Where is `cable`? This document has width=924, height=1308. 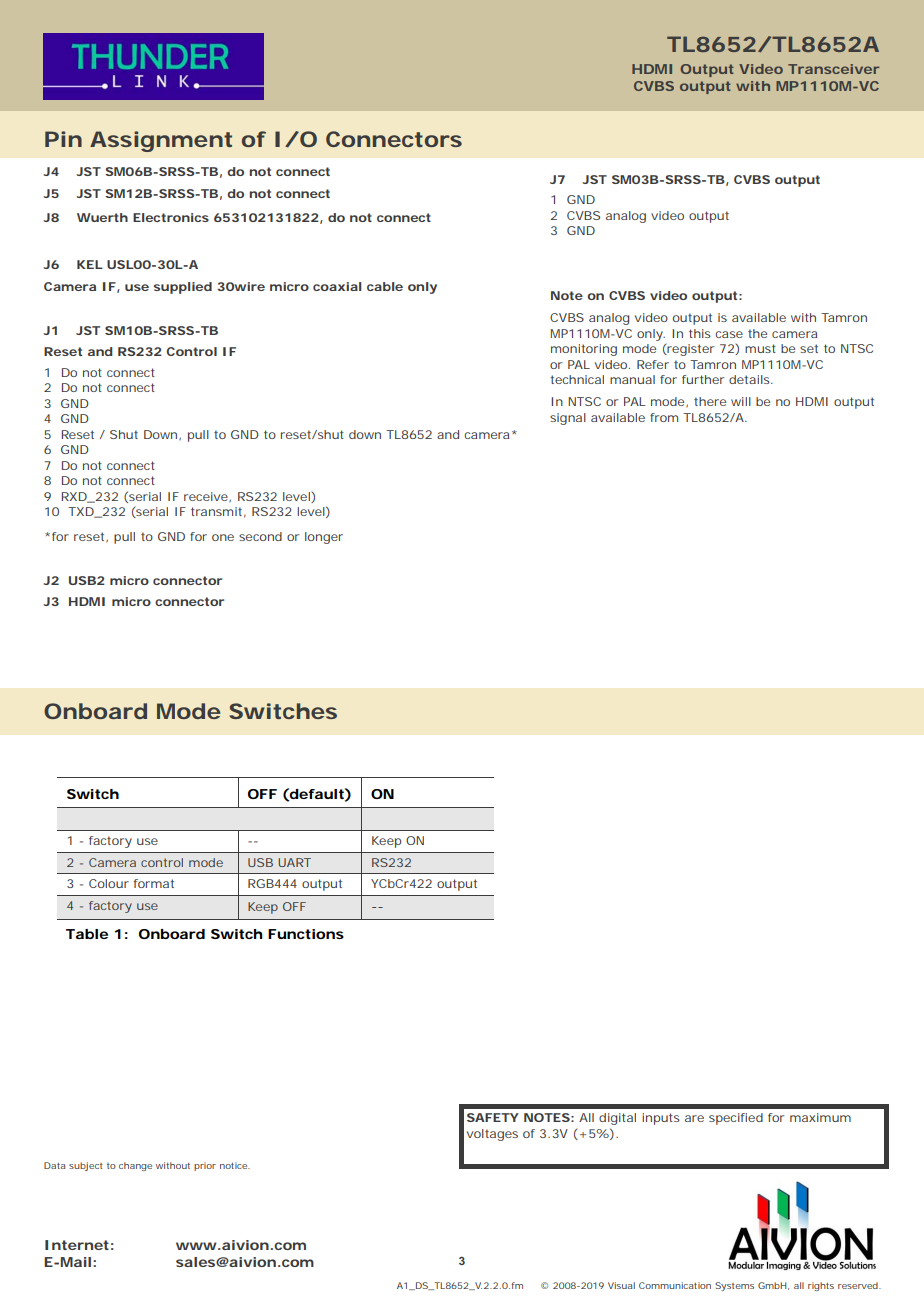 cable is located at coordinates (385, 286).
